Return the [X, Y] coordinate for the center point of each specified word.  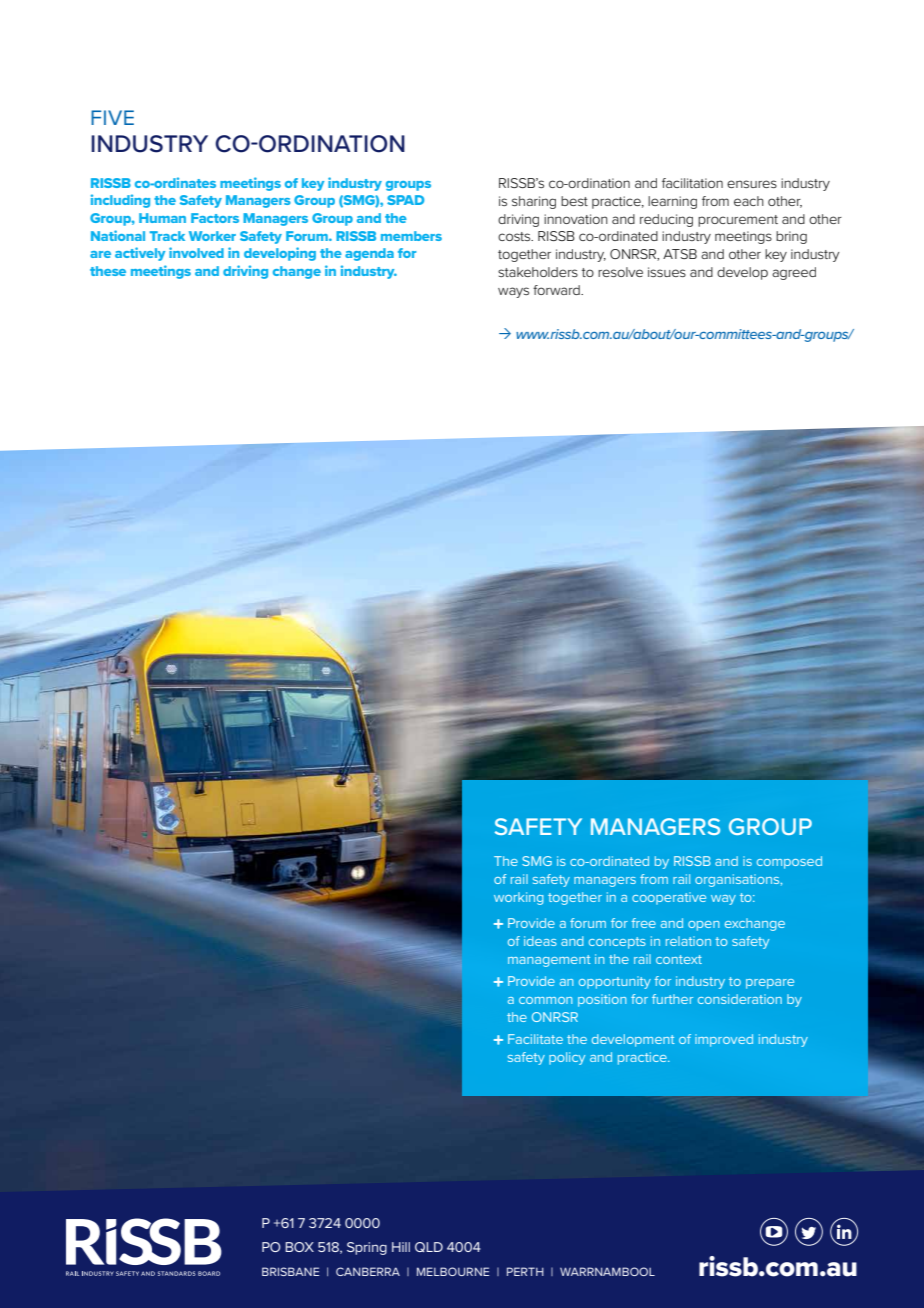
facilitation [692, 183]
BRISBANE [290, 1271]
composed [789, 862]
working [519, 898]
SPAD [405, 200]
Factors [215, 218]
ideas [540, 941]
